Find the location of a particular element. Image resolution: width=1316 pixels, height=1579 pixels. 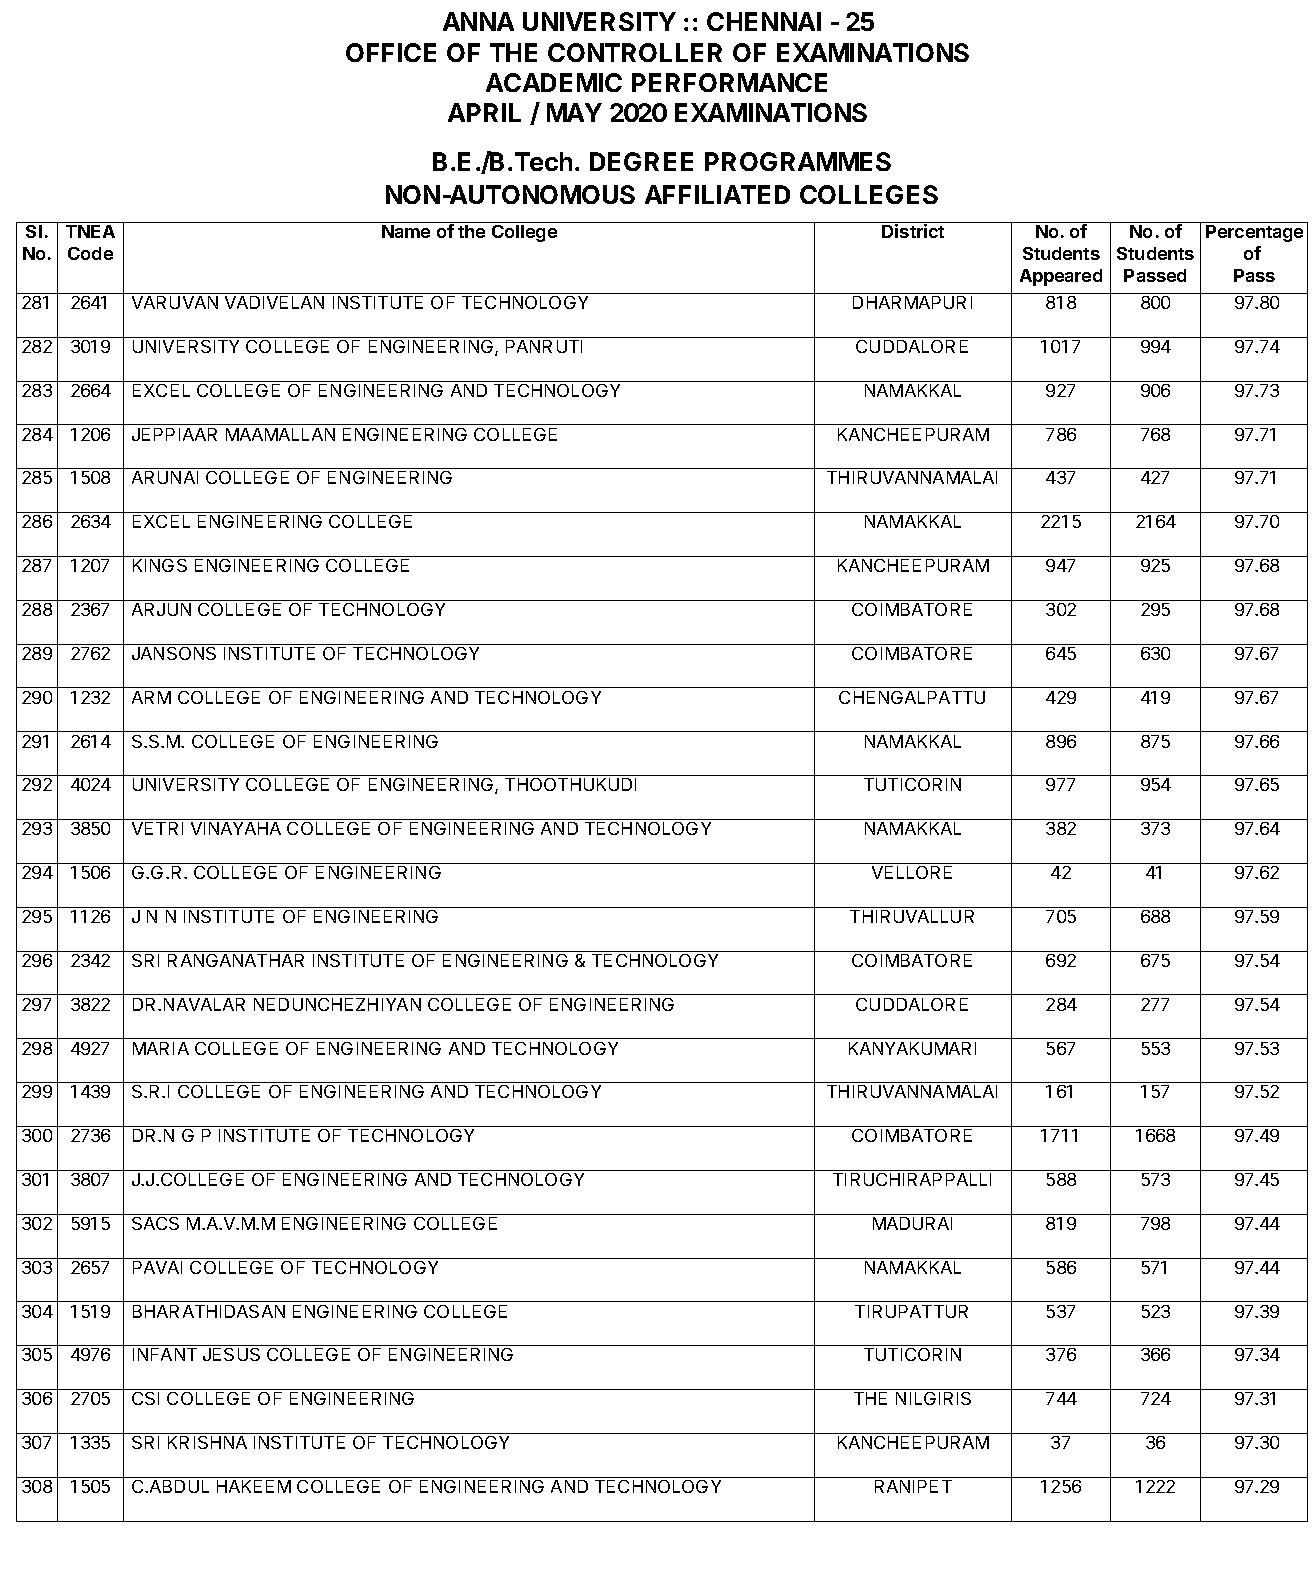

CHENNAI is located at coordinates (764, 21).
